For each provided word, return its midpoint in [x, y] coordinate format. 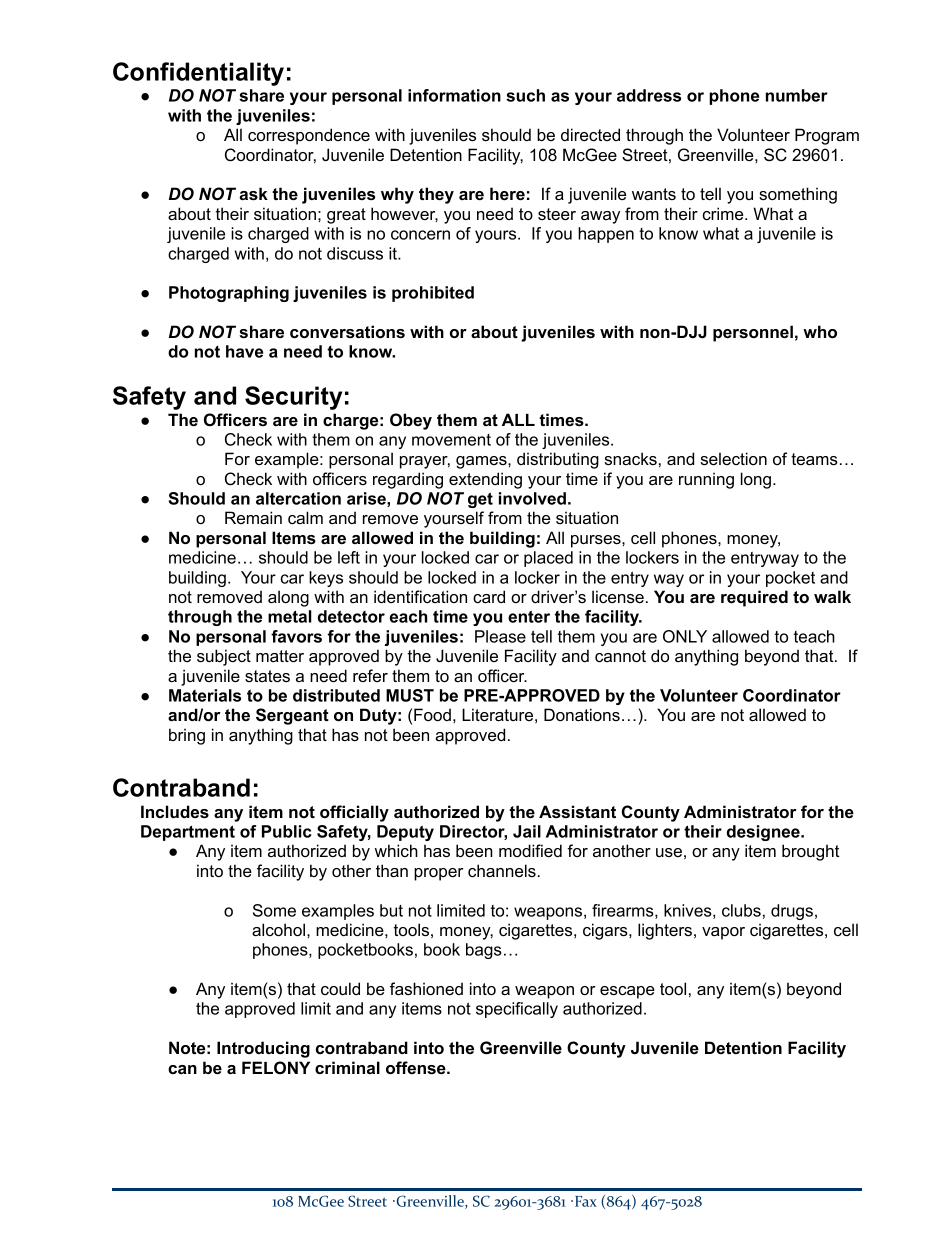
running [706, 480]
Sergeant [292, 716]
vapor [723, 933]
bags [484, 951]
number [797, 95]
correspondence [309, 136]
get [480, 500]
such [525, 95]
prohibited [433, 294]
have [244, 351]
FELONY [276, 1067]
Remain [253, 517]
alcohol [278, 929]
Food [432, 714]
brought [810, 852]
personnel [753, 333]
